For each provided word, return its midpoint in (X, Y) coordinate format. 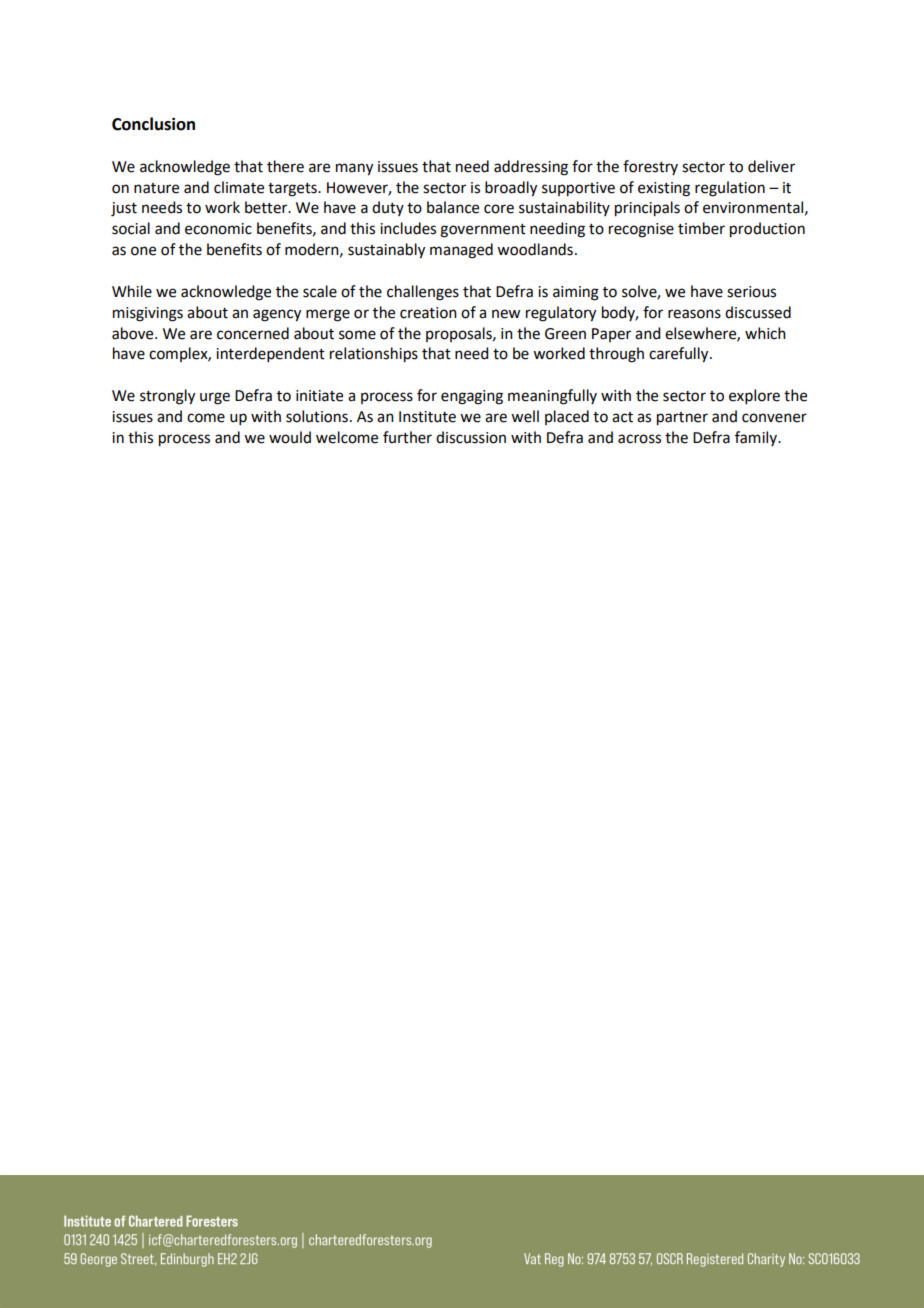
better (267, 207)
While (132, 291)
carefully (680, 355)
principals (647, 209)
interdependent (270, 354)
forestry (650, 167)
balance (453, 207)
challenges (423, 293)
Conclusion (153, 124)
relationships (374, 355)
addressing (531, 168)
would (290, 437)
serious (751, 292)
